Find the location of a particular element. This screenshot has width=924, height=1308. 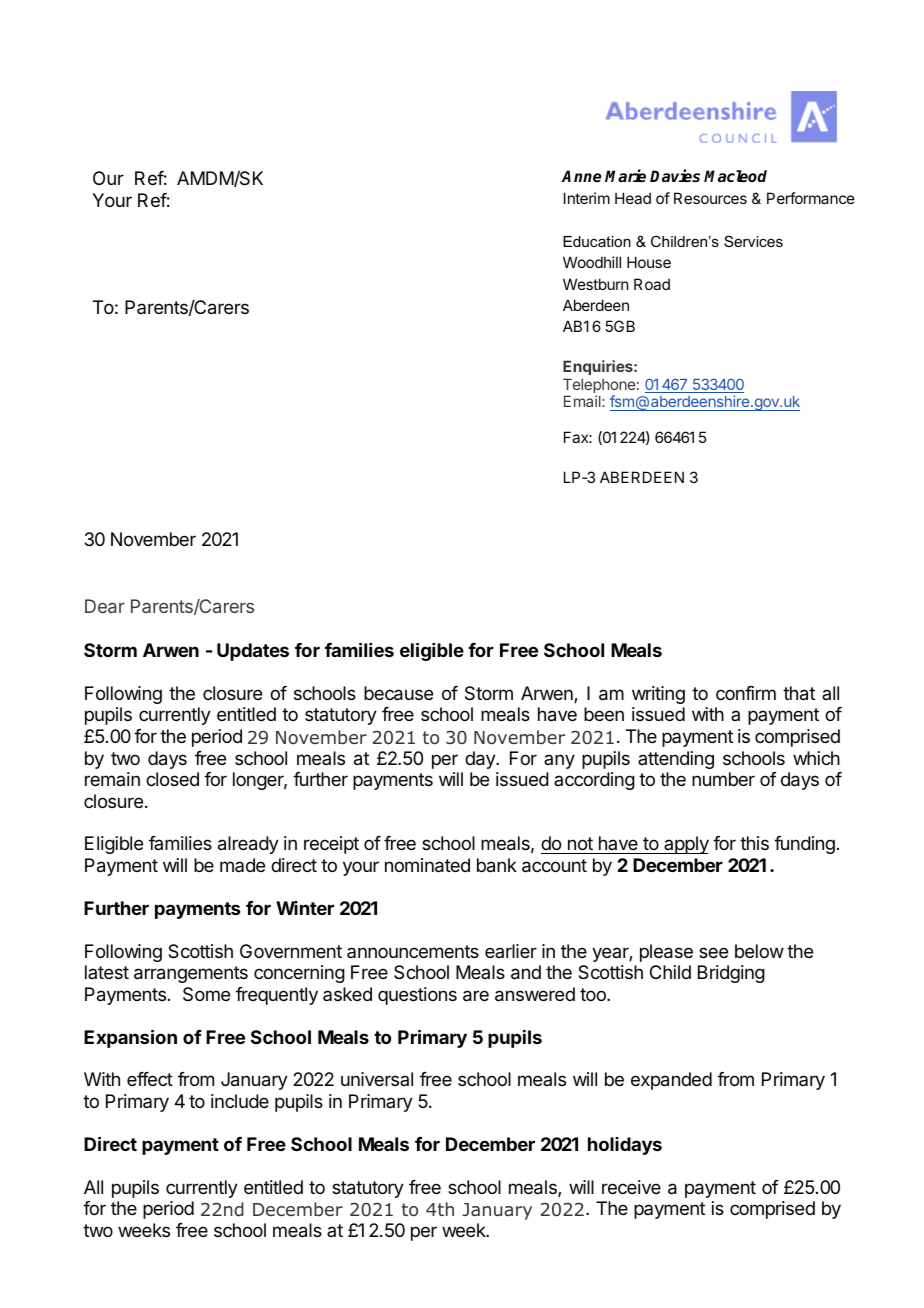

Interim is located at coordinates (587, 198).
